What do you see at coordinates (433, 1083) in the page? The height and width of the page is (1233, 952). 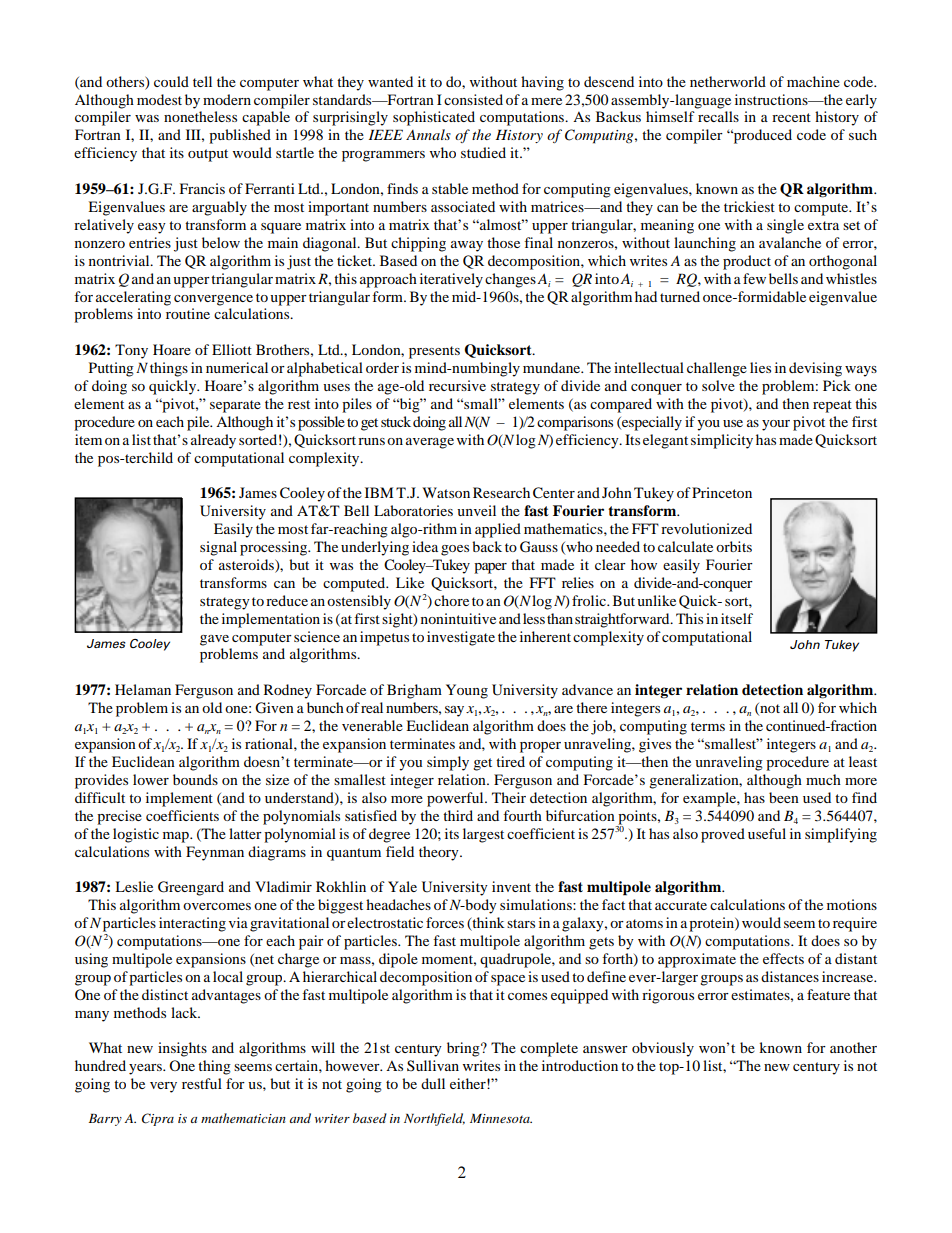 I see `dull` at bounding box center [433, 1083].
